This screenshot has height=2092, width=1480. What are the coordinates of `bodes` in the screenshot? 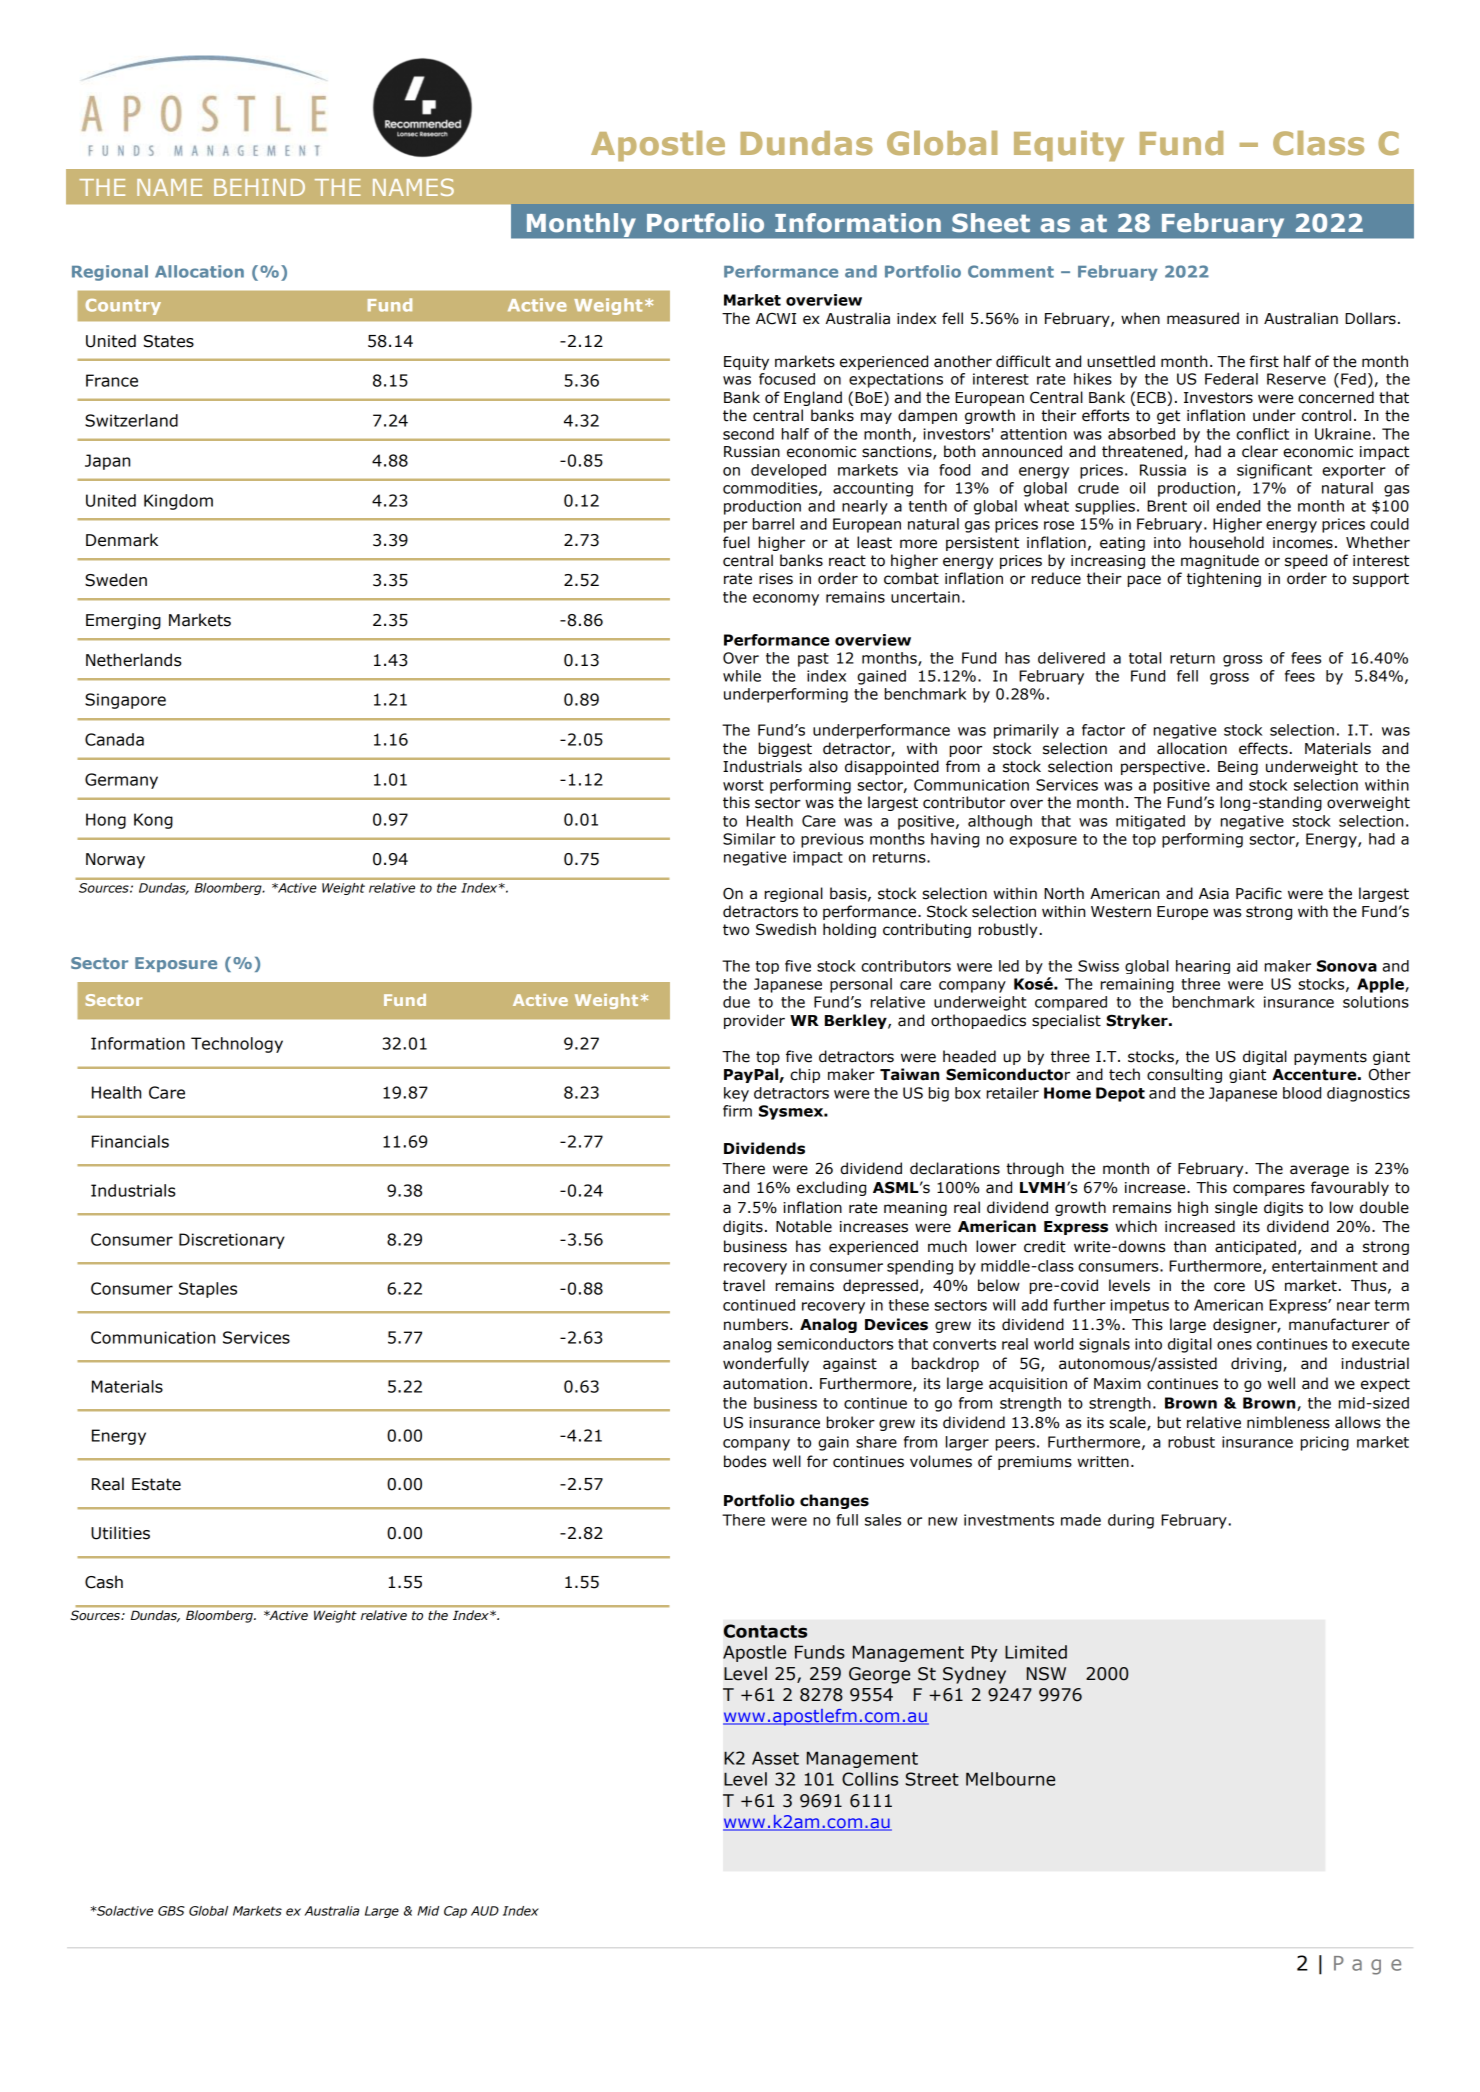 It's located at (745, 1461).
